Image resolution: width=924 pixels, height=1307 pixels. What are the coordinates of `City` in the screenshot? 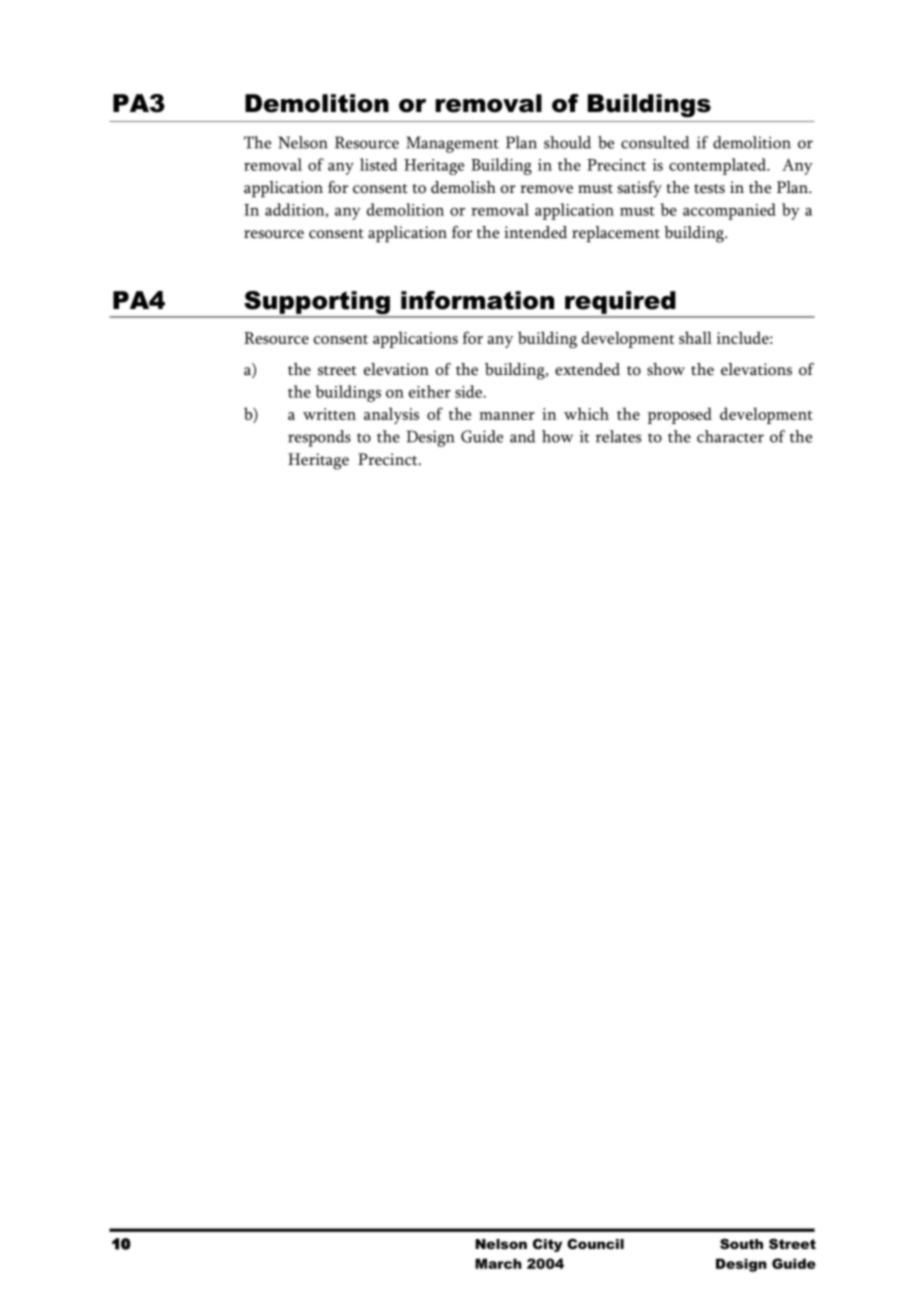 It's located at (547, 1245).
